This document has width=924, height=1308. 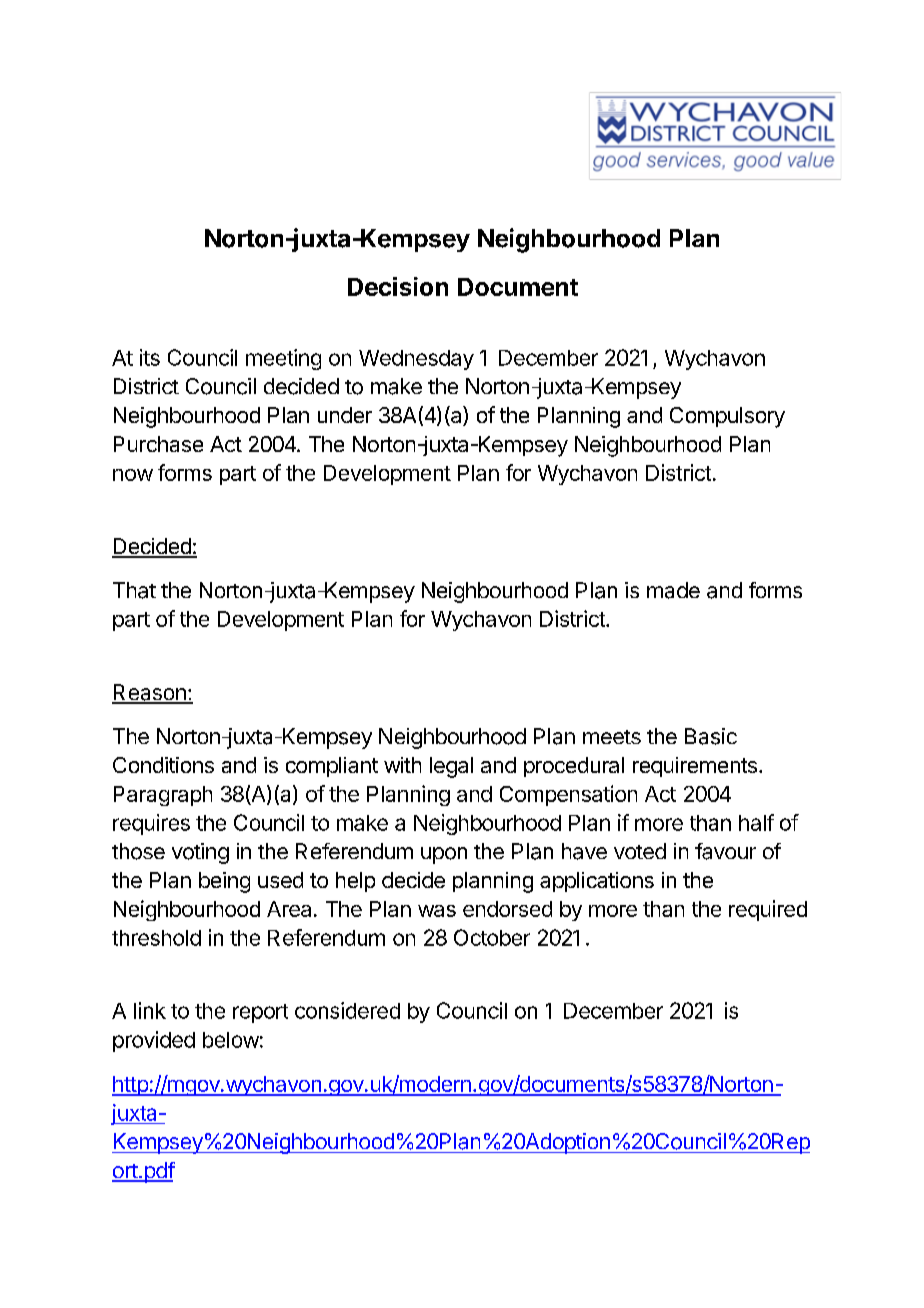 I want to click on Compulsory, so click(x=727, y=417).
